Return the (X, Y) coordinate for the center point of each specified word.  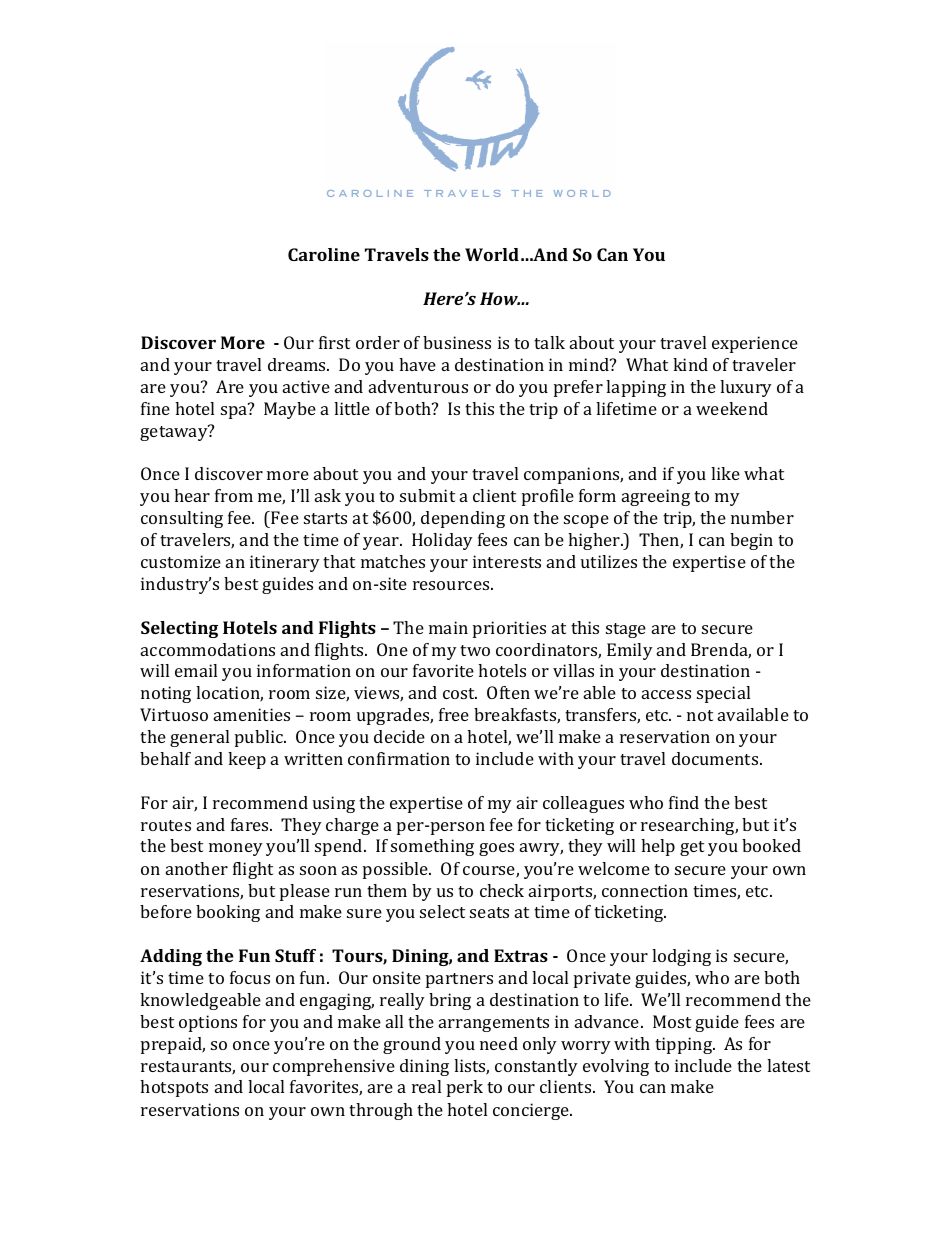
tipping (685, 1045)
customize (181, 561)
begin (751, 541)
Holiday (442, 541)
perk (465, 1088)
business (457, 342)
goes (496, 849)
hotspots (174, 1088)
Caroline (324, 254)
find (684, 802)
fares (251, 824)
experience (755, 344)
